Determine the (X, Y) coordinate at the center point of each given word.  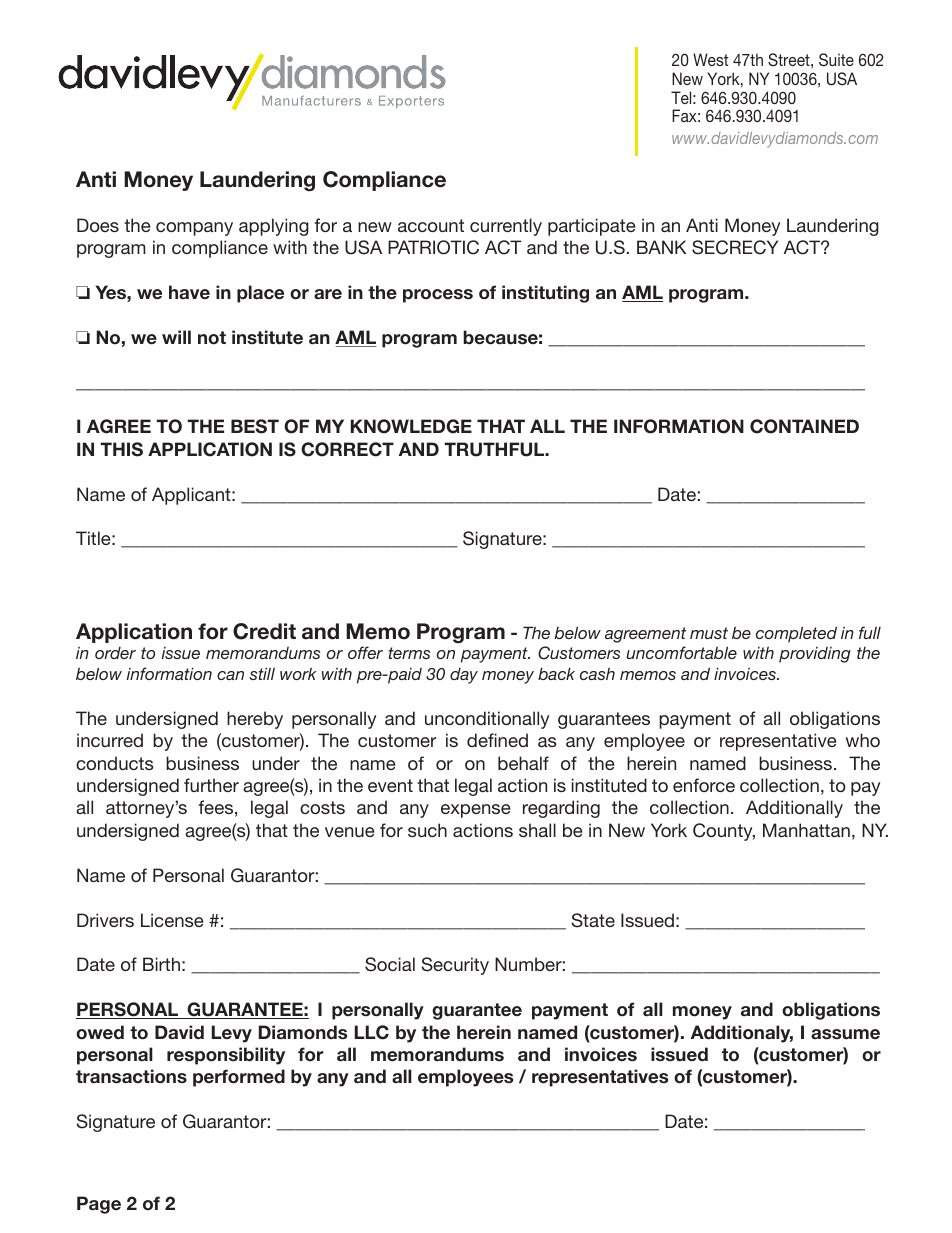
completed (796, 634)
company (194, 229)
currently (506, 227)
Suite (836, 60)
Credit (264, 631)
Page (99, 1205)
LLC (372, 1032)
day (464, 676)
